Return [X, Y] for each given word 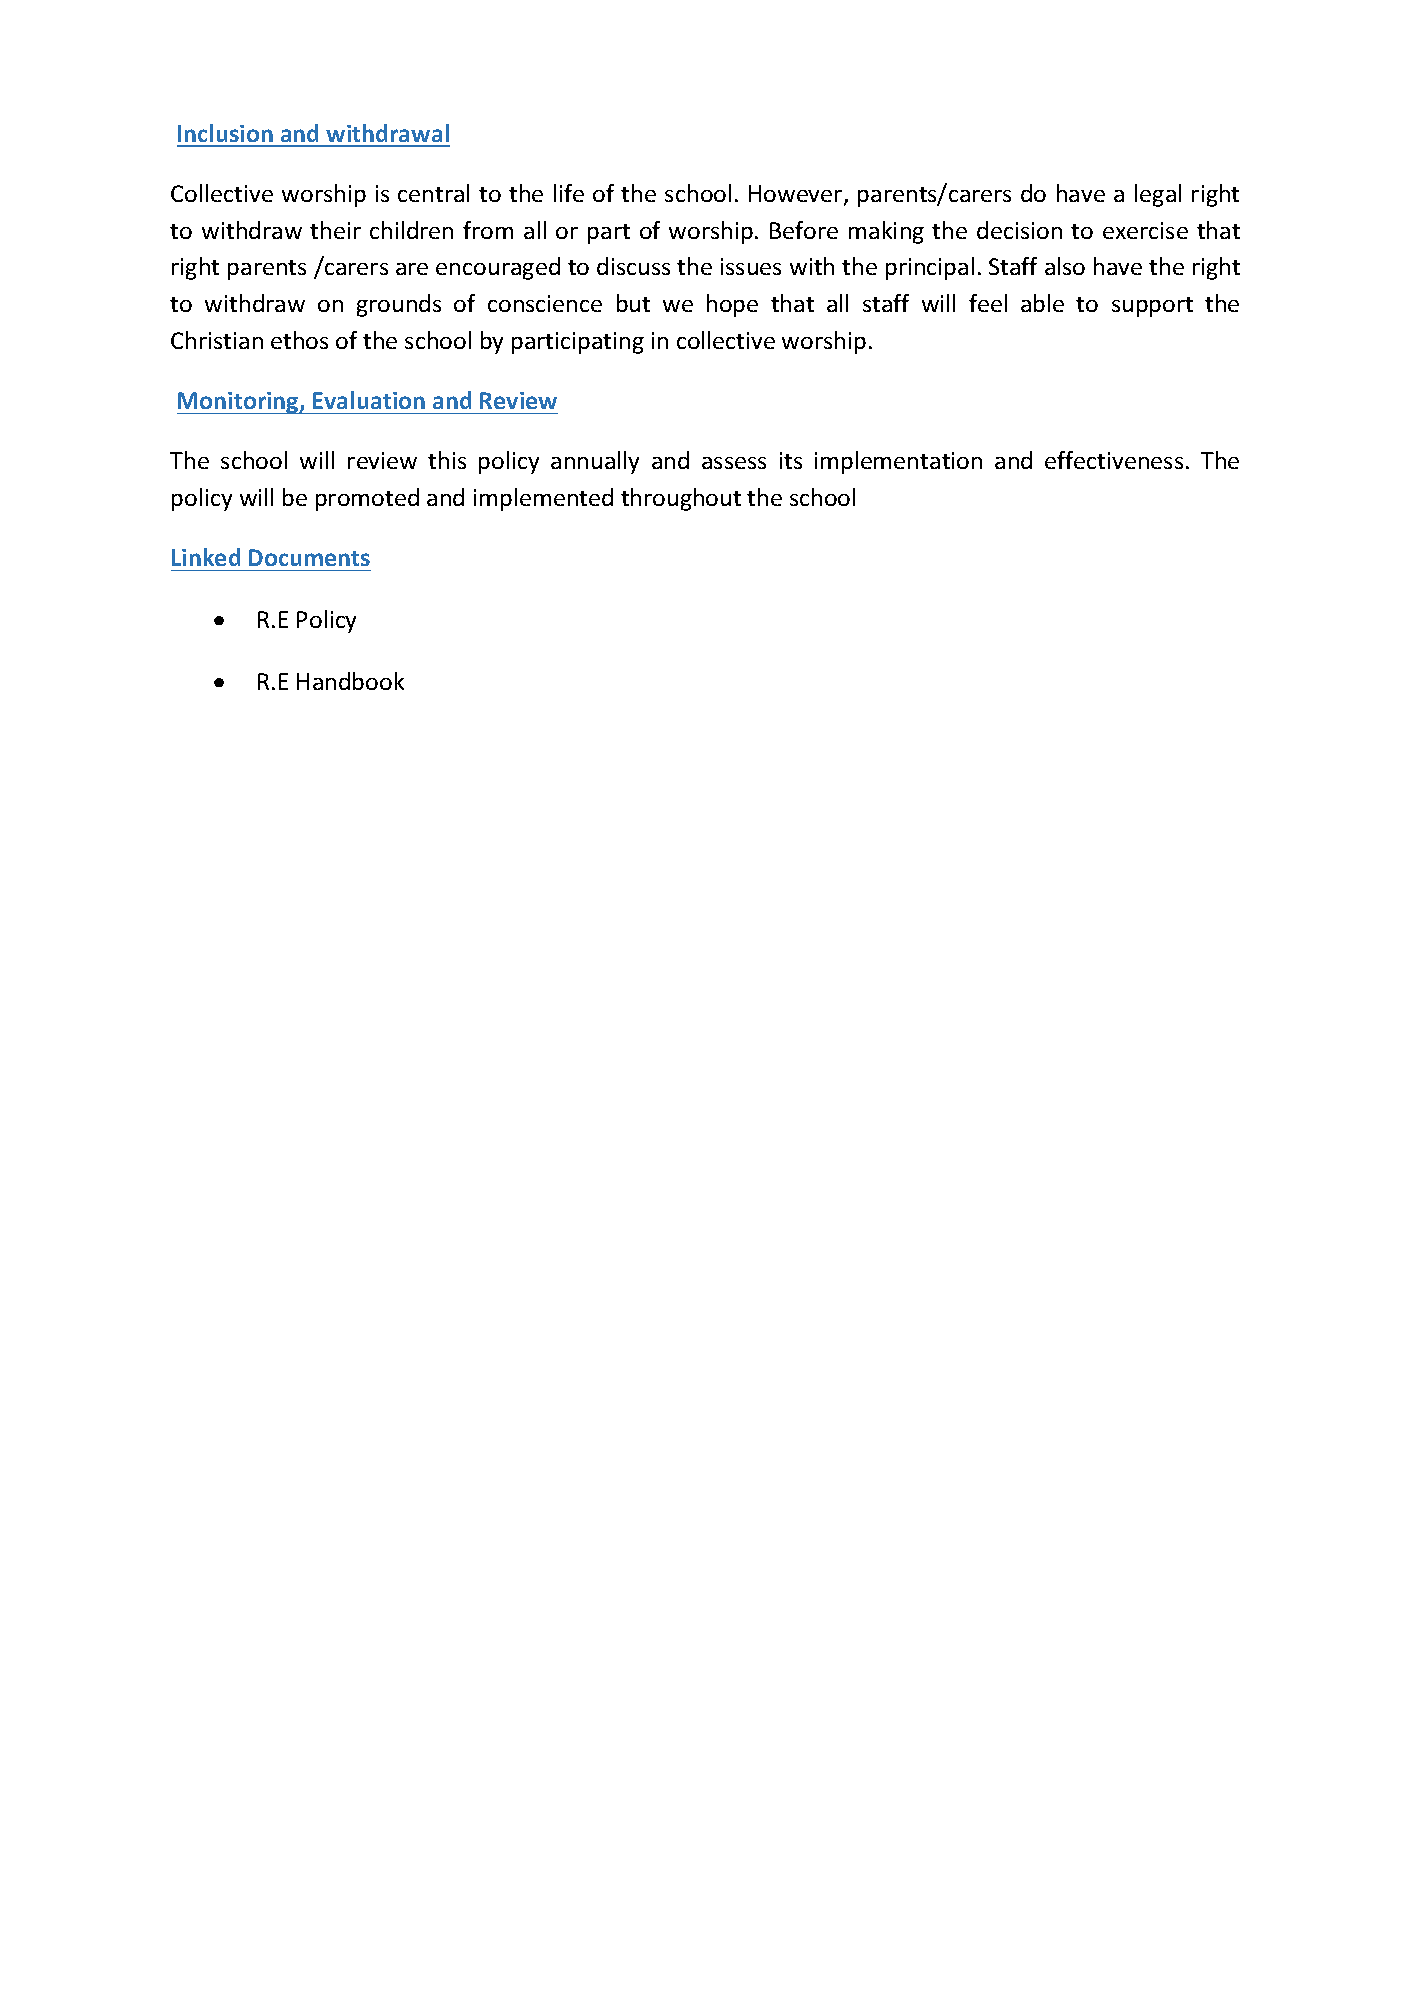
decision [1019, 230]
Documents [309, 557]
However [797, 195]
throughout [681, 499]
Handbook [350, 681]
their [335, 230]
